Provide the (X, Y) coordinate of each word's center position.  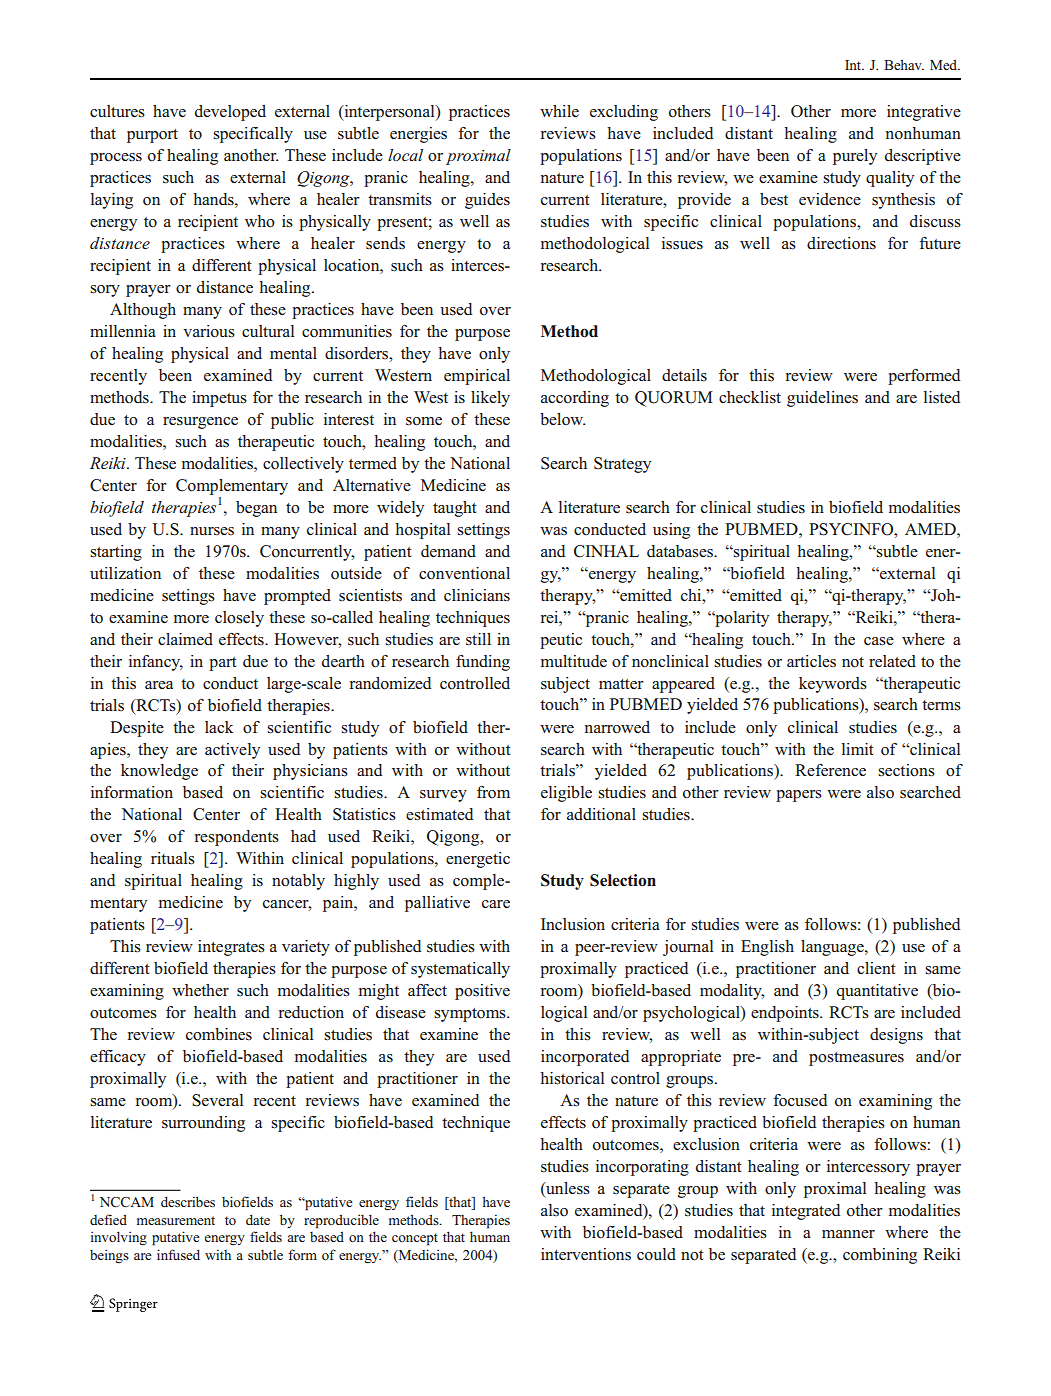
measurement (176, 1220)
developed (230, 113)
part (223, 664)
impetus (219, 399)
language (833, 948)
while (559, 111)
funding (483, 663)
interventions (586, 1254)
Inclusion (573, 924)
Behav (904, 64)
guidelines (822, 399)
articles (811, 661)
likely (490, 399)
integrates (231, 948)
